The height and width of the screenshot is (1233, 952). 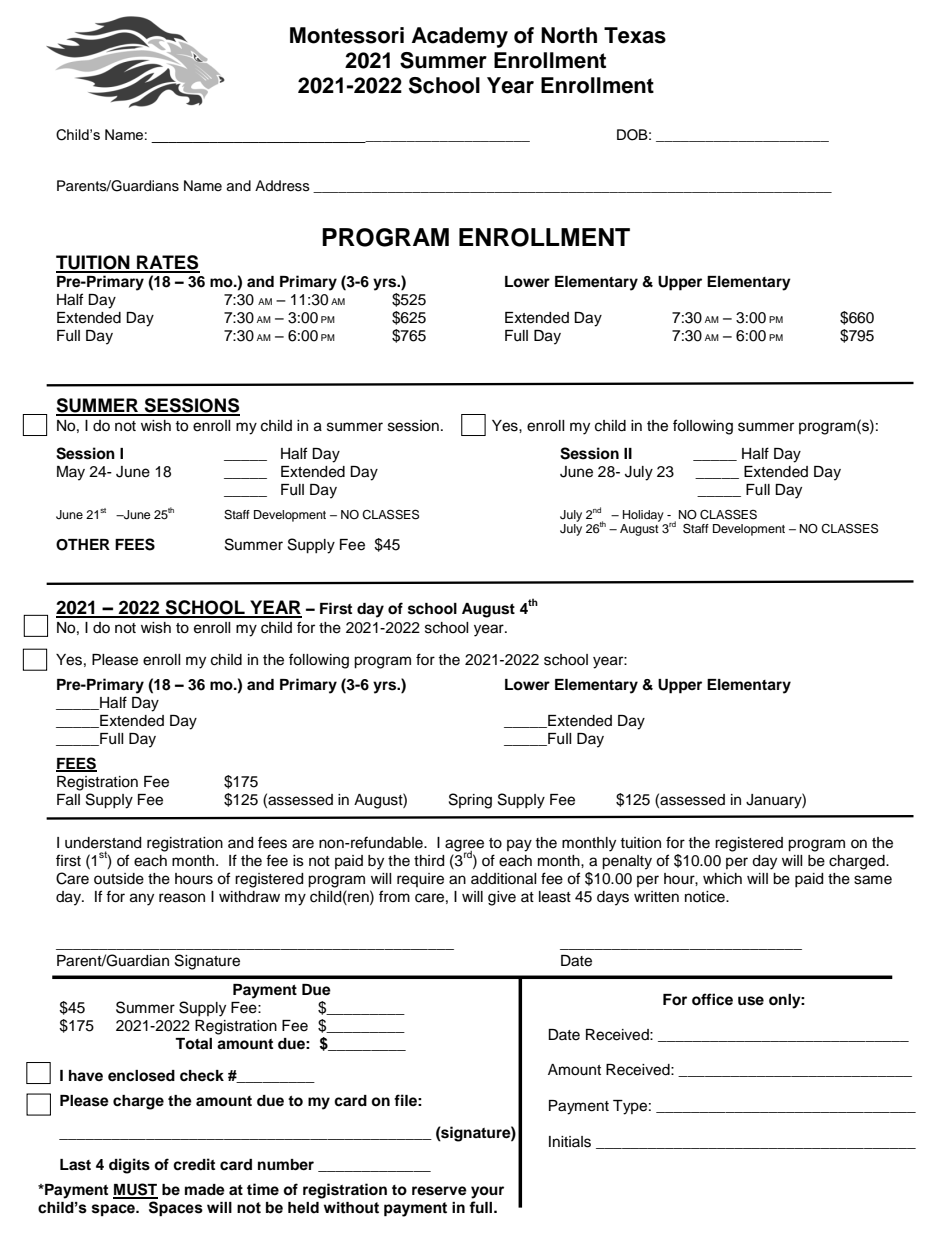 I want to click on Academy, so click(x=460, y=37).
